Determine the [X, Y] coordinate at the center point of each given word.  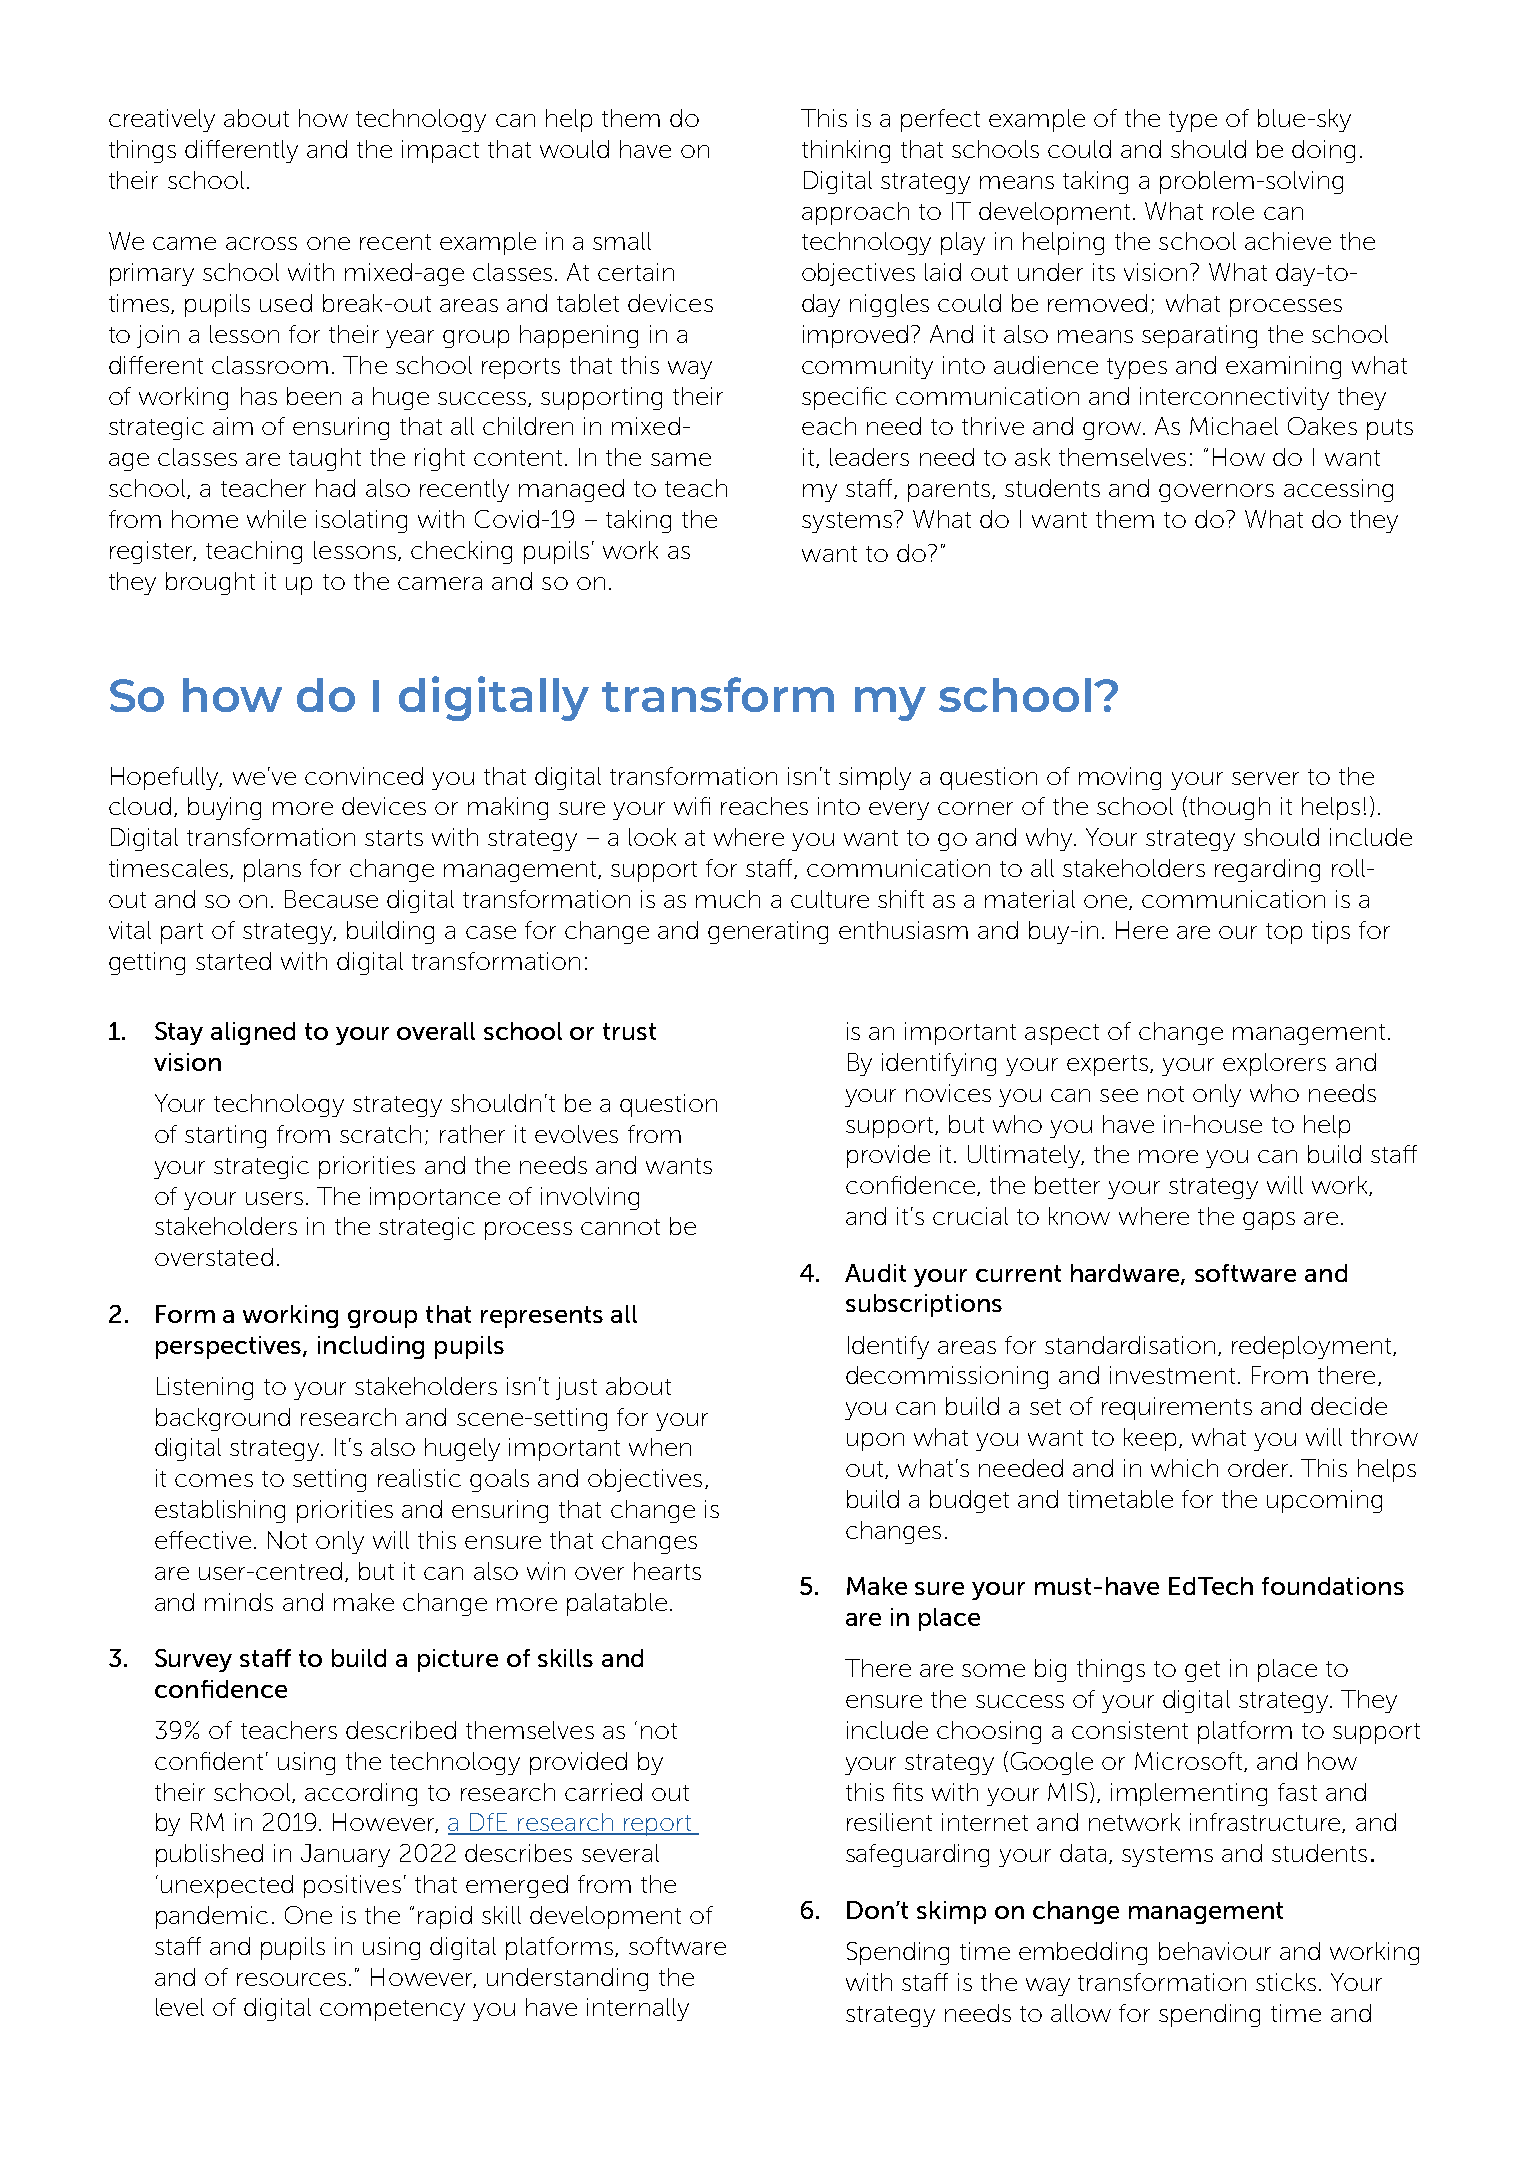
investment [1172, 1375]
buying [224, 808]
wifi [692, 806]
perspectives [230, 1347]
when [660, 1447]
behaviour [1215, 1951]
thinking [846, 151]
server [1265, 778]
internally [638, 2009]
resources [291, 1979]
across [261, 243]
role [1233, 211]
